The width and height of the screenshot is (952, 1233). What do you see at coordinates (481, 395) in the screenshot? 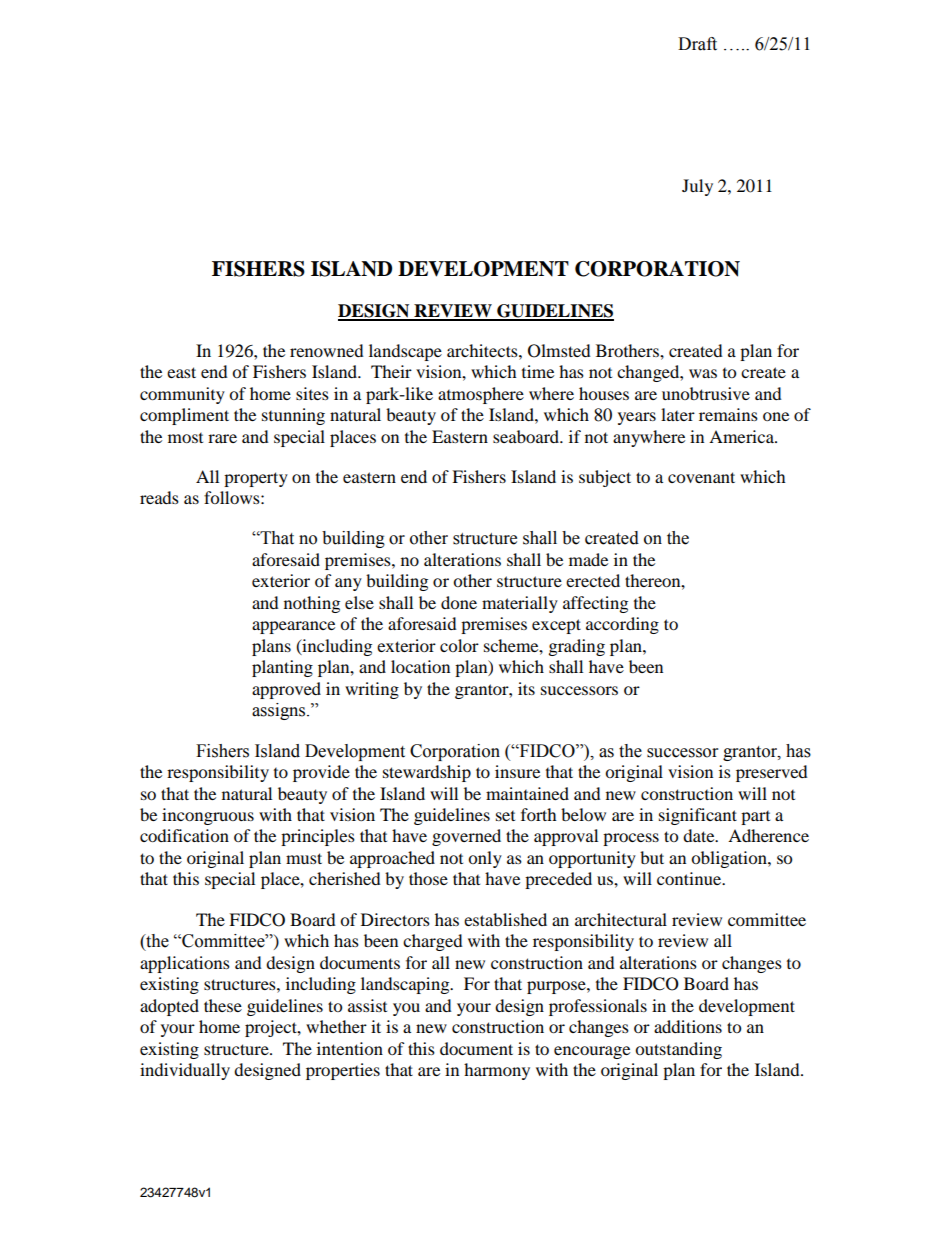
I see `atmosphere` at bounding box center [481, 395].
